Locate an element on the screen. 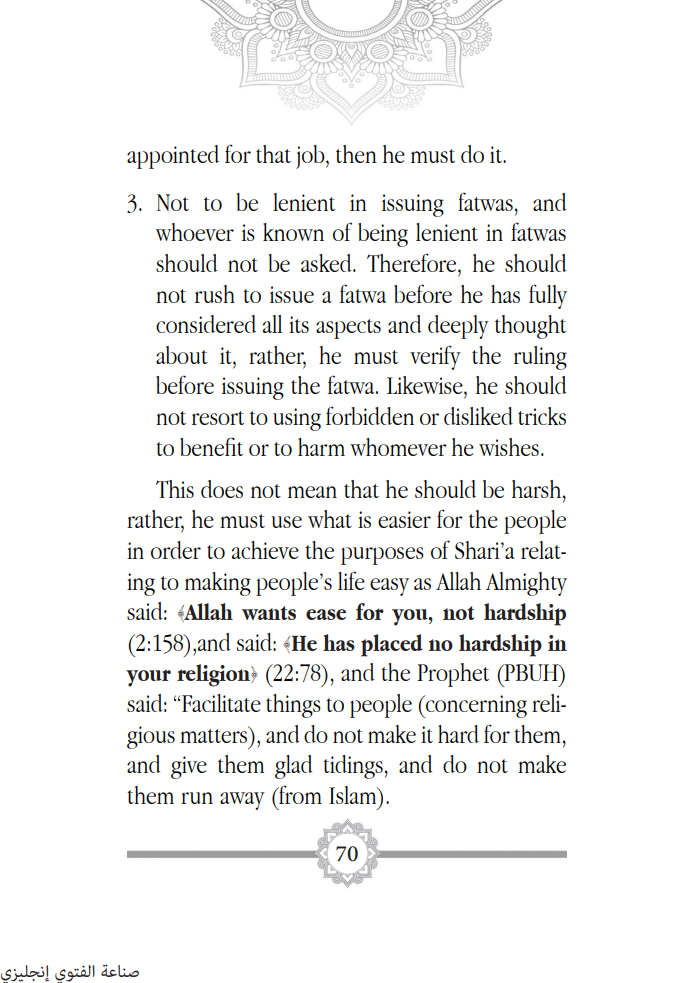  give is located at coordinates (189, 767).
